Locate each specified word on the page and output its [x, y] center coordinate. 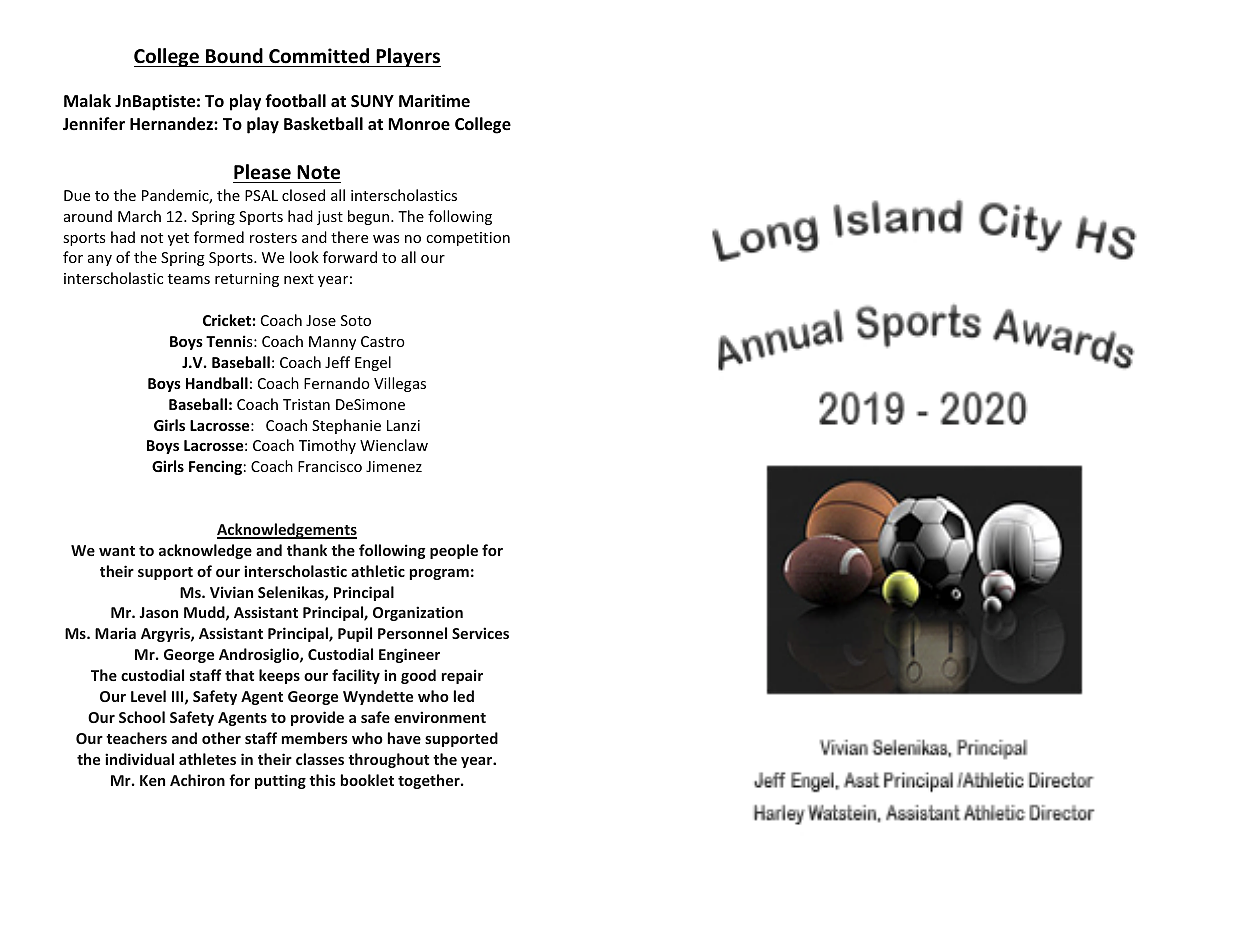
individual [139, 759]
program [439, 574]
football [295, 101]
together [430, 781]
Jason [159, 612]
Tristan [306, 404]
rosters [273, 238]
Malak [87, 100]
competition [468, 239]
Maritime [434, 100]
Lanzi [403, 425]
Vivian [231, 592]
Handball [217, 383]
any [100, 260]
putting [280, 781]
